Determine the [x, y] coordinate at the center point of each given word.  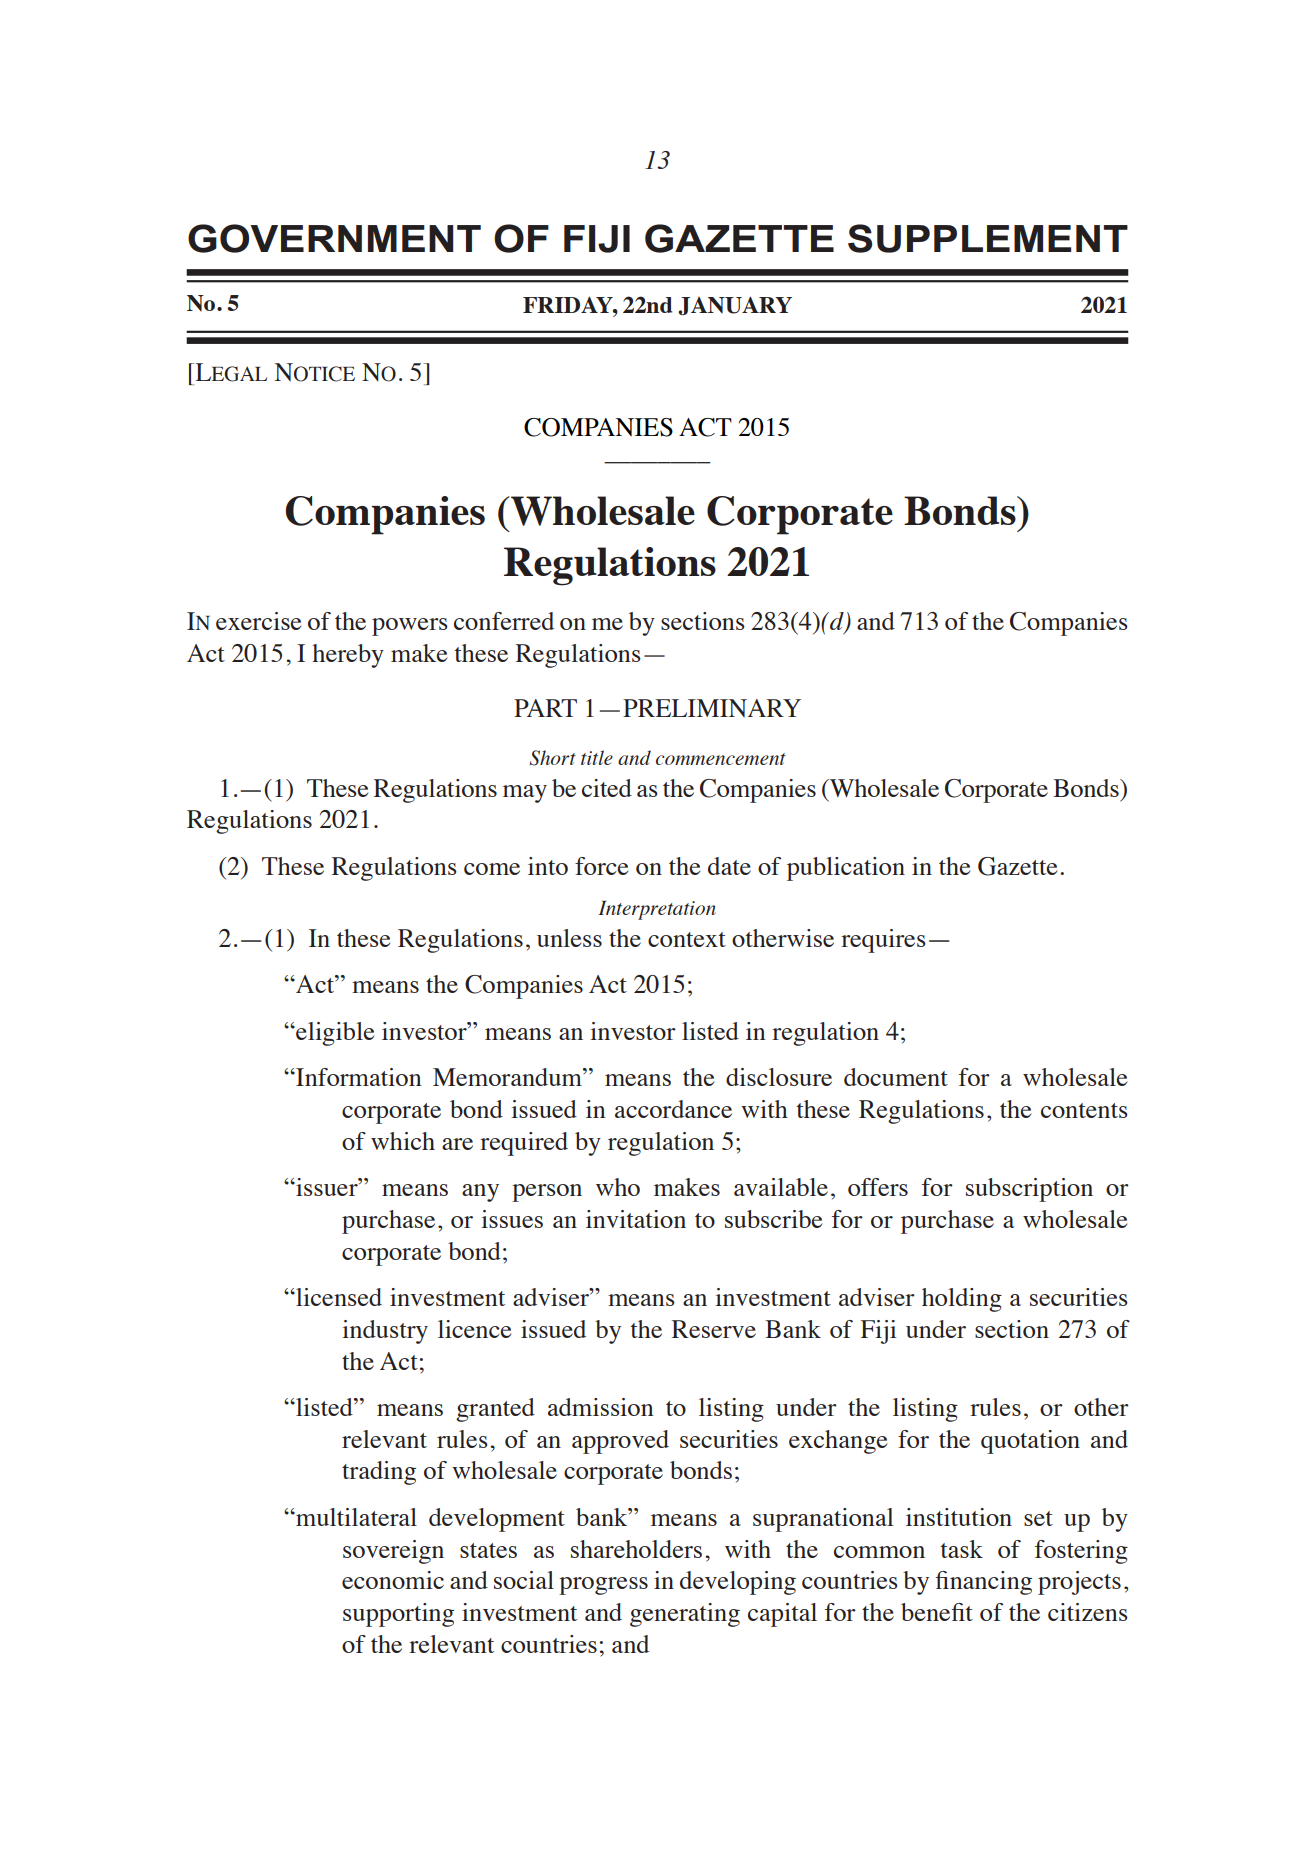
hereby [348, 656]
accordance [673, 1109]
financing [983, 1583]
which [403, 1141]
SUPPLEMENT [988, 238]
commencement [721, 759]
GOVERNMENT [334, 238]
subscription [1029, 1190]
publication [846, 869]
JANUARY [735, 306]
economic [393, 1580]
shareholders [636, 1549]
